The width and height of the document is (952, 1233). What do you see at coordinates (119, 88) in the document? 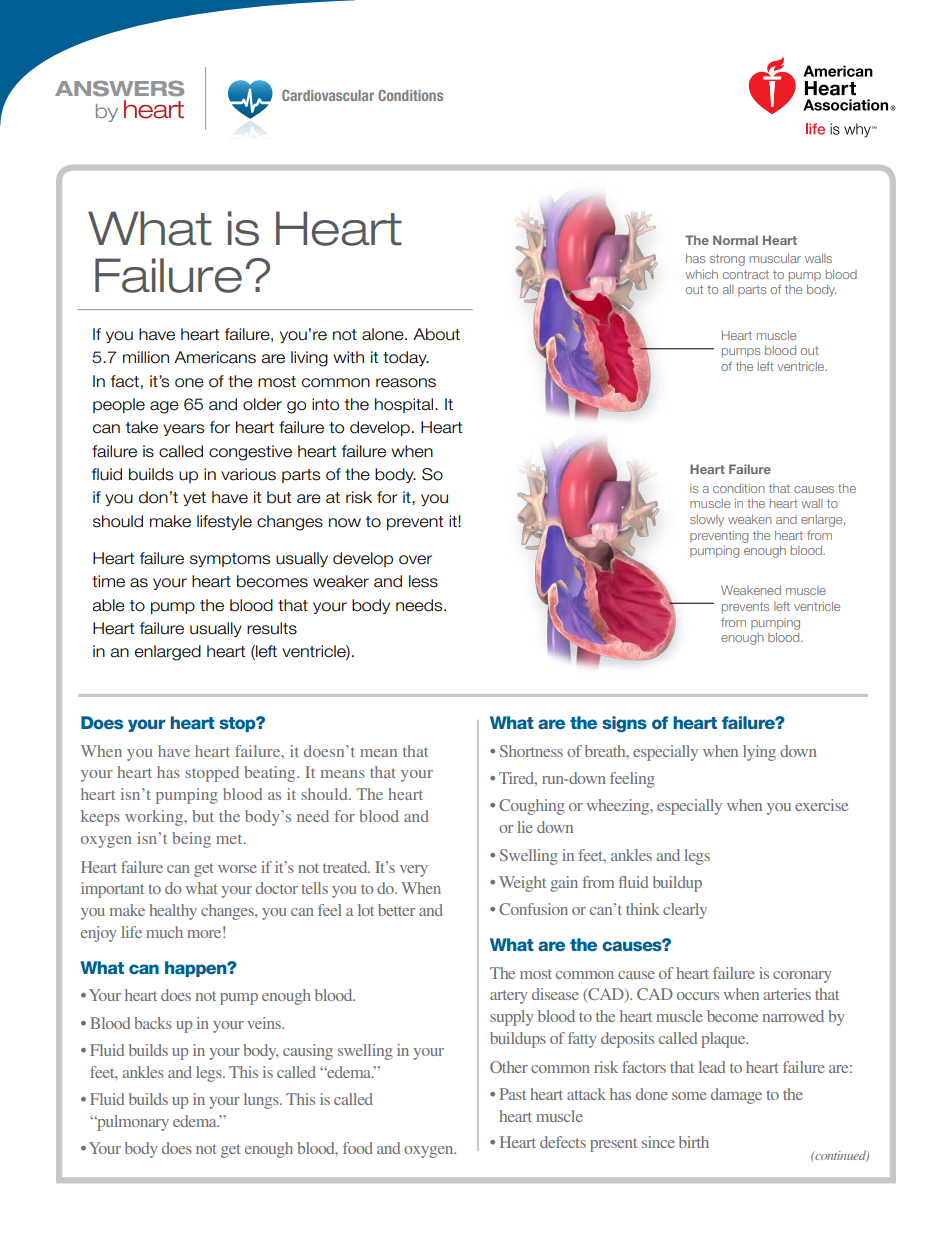
I see `ANSWERS` at bounding box center [119, 88].
